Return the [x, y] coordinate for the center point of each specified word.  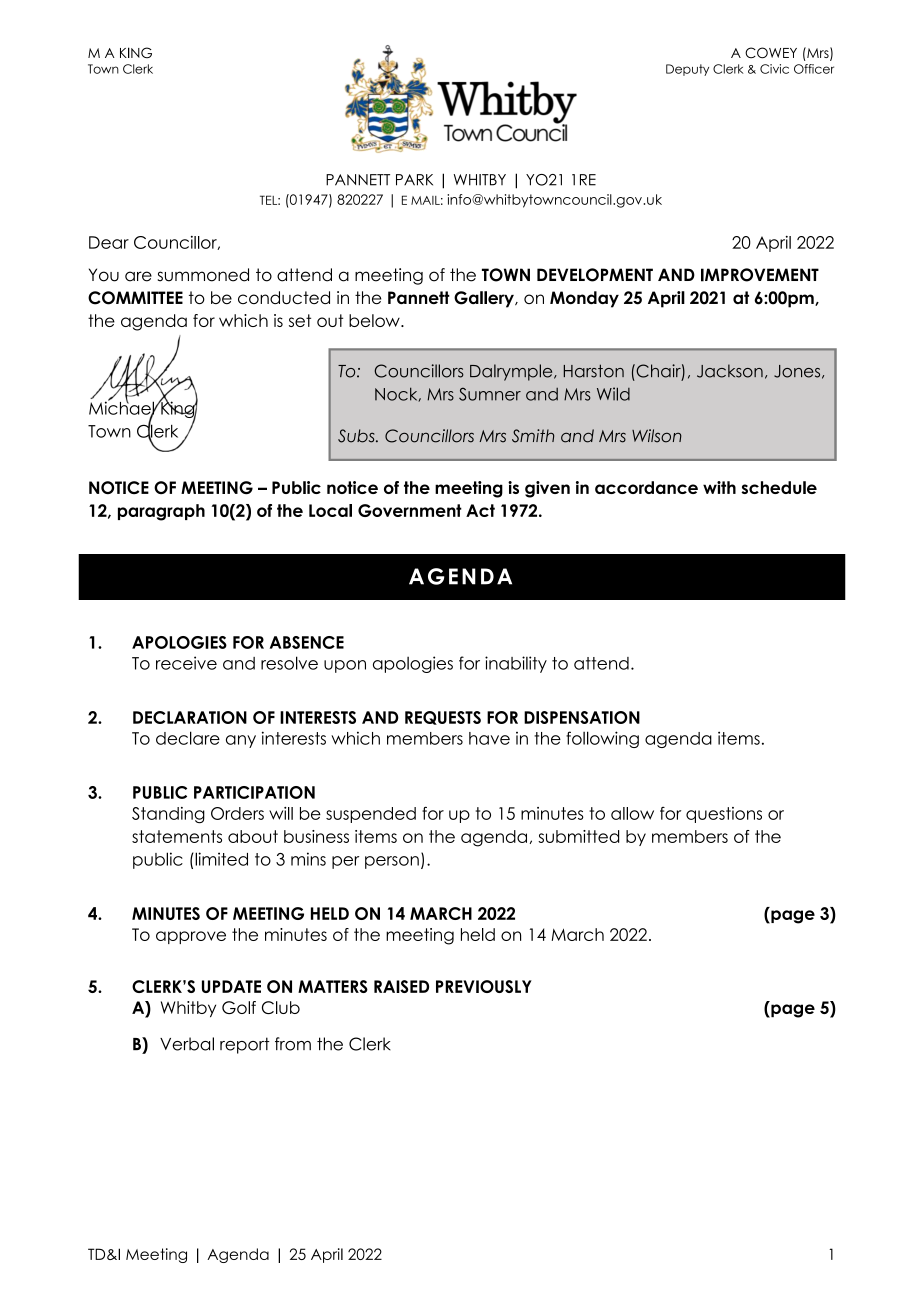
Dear [109, 242]
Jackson [730, 371]
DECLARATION [190, 717]
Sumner [490, 394]
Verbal [187, 1044]
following [602, 739]
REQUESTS [443, 718]
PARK [414, 180]
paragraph [161, 512]
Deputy [687, 70]
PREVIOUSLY [484, 986]
